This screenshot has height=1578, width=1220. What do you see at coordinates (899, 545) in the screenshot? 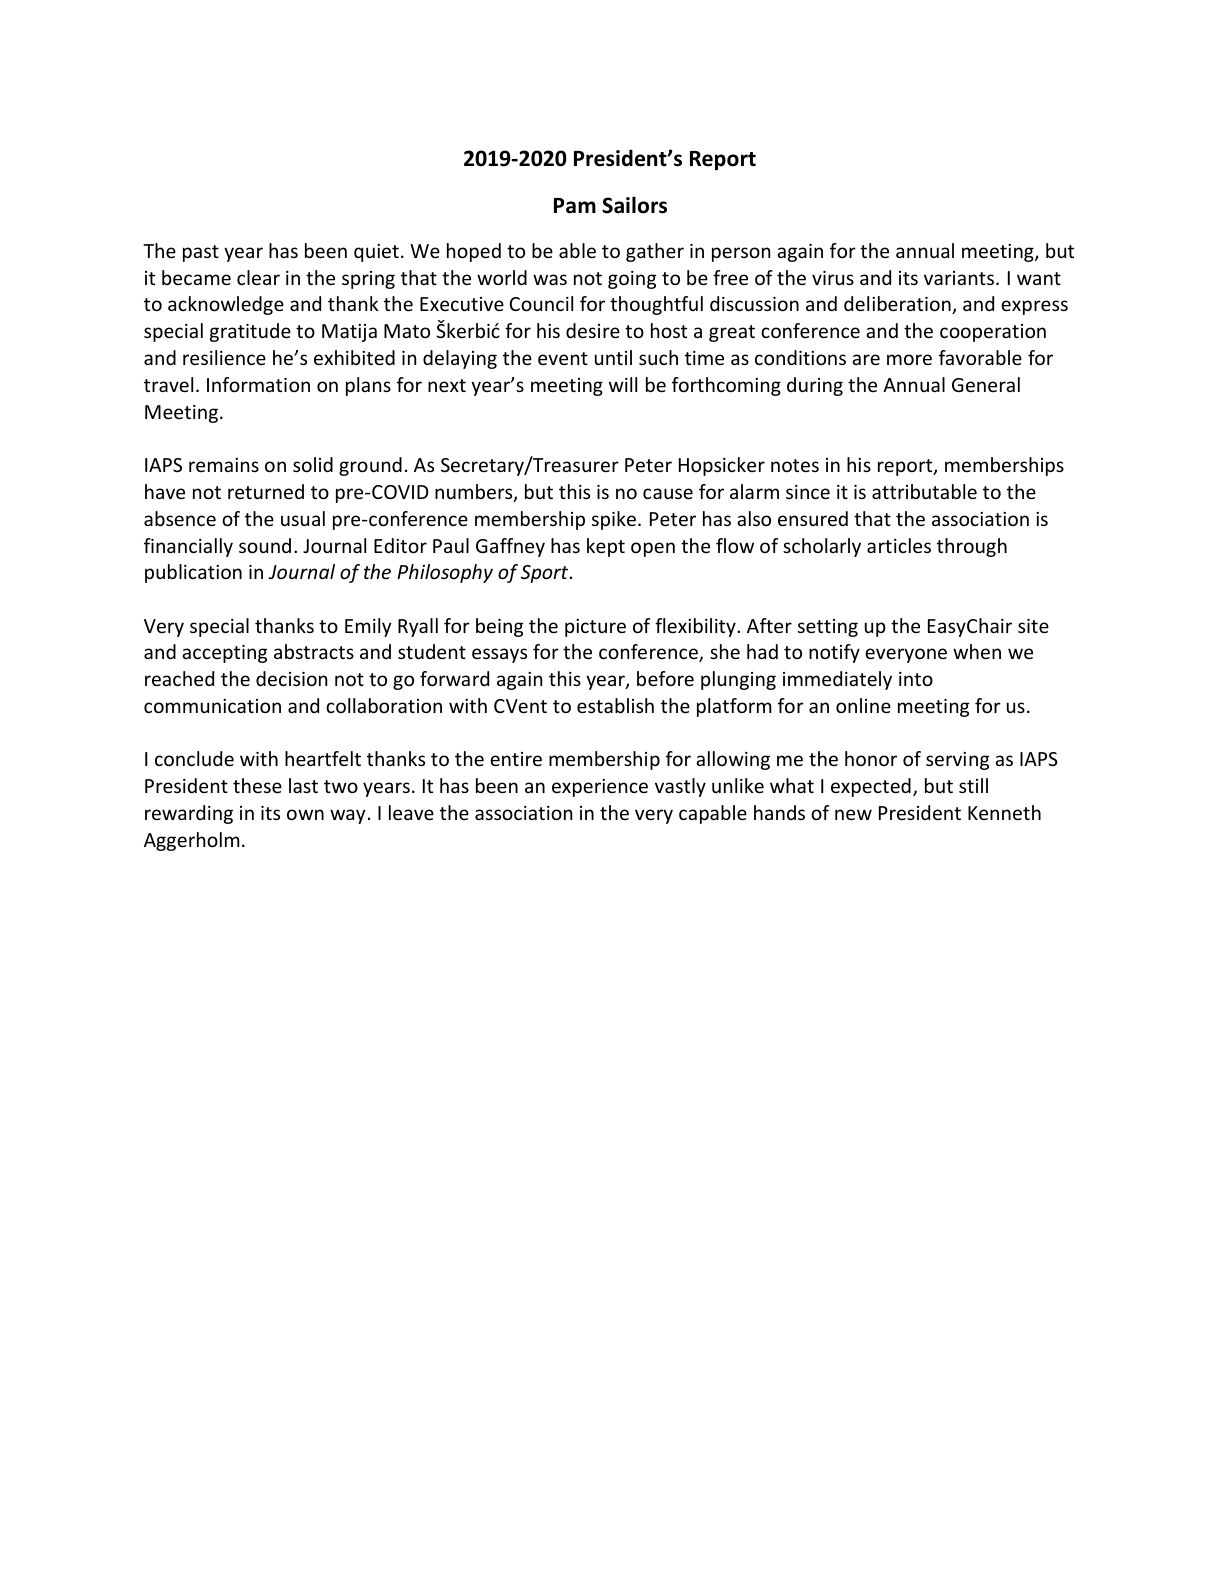
I see `articles` at bounding box center [899, 545].
